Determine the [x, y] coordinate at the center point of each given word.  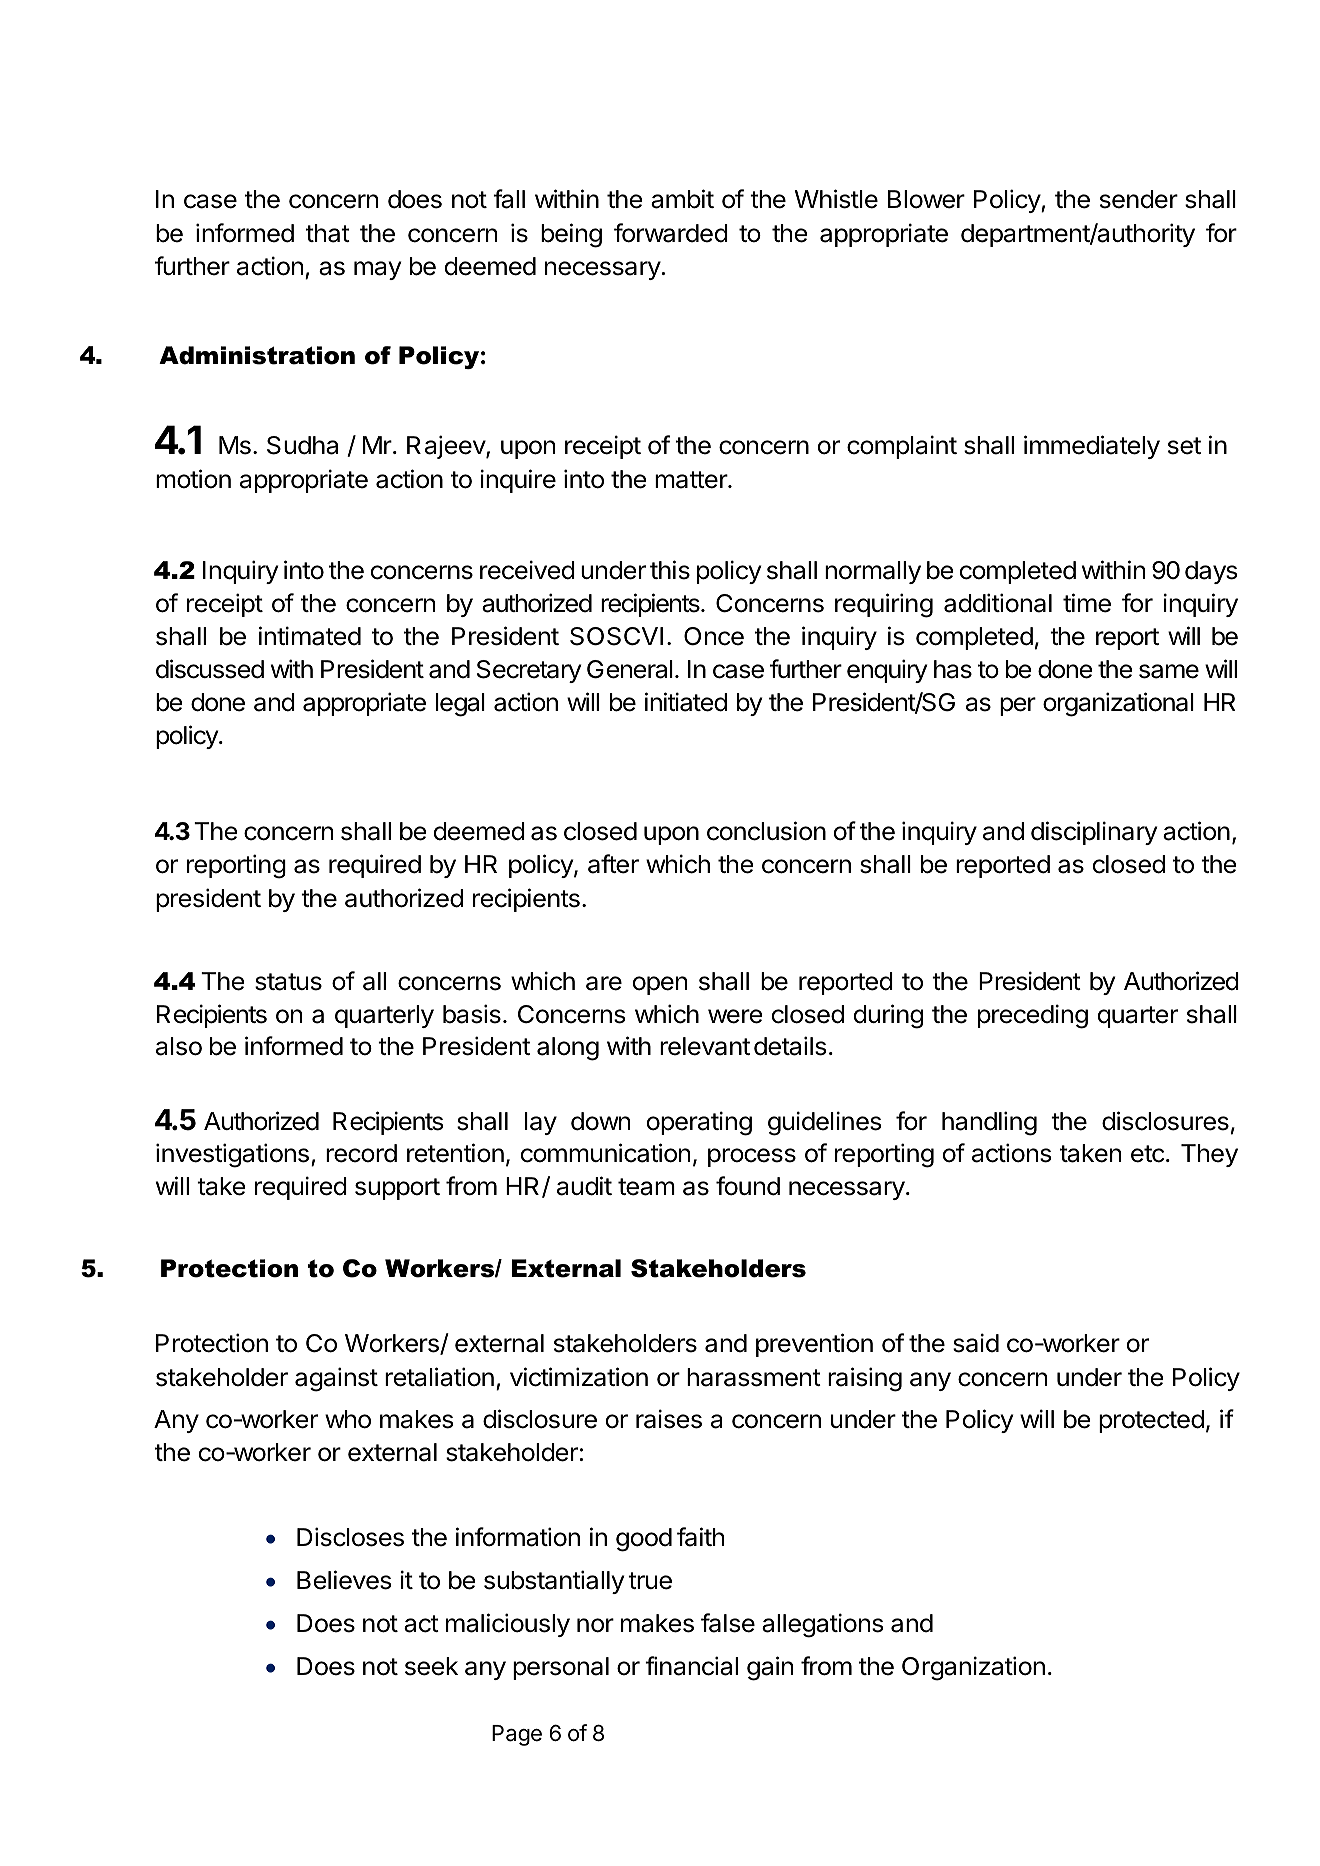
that [328, 233]
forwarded [671, 233]
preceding [1033, 1016]
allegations [822, 1625]
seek [431, 1666]
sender [1139, 199]
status [288, 982]
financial [691, 1666]
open [660, 985]
